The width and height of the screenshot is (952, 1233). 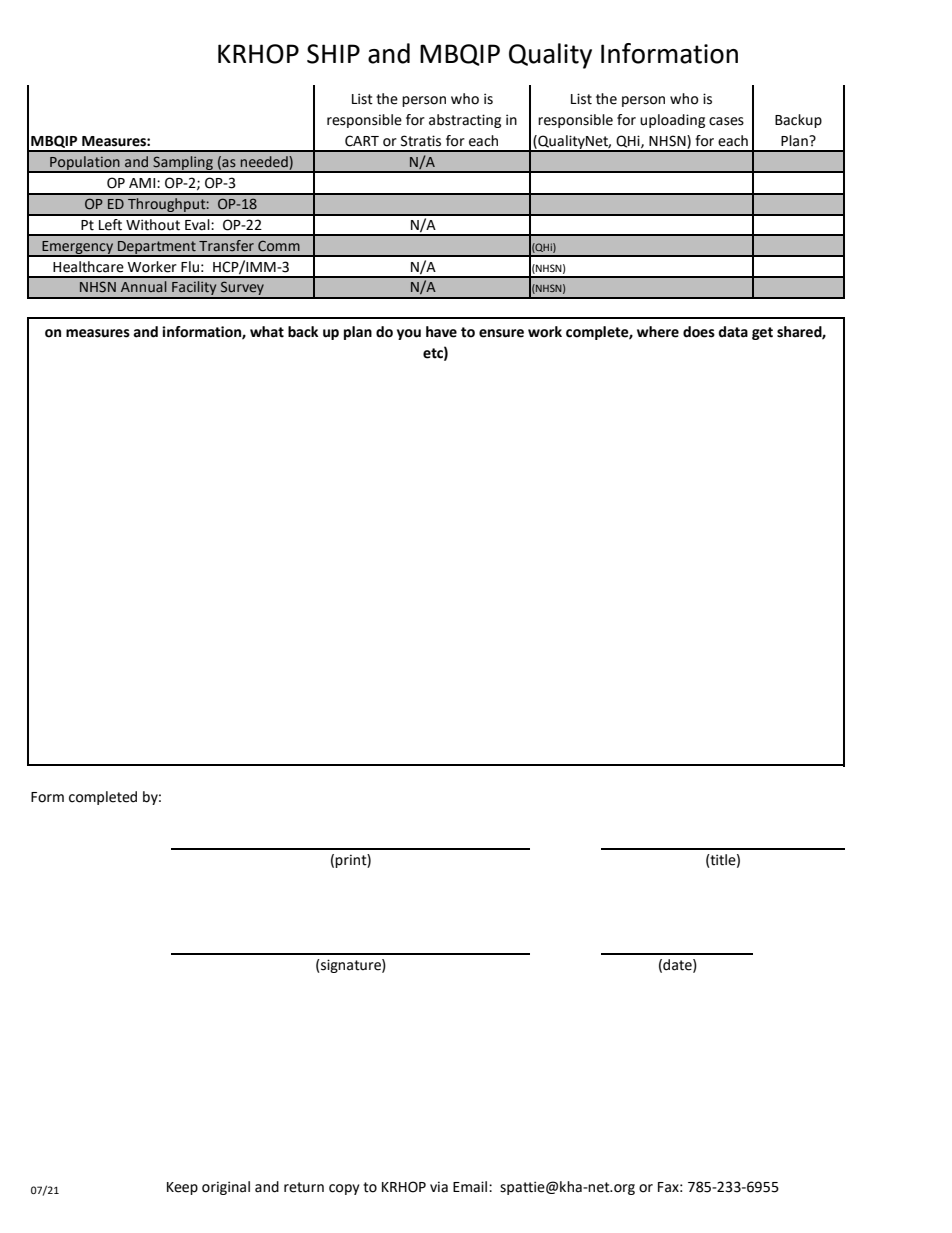 I want to click on Keep, so click(x=182, y=1188).
